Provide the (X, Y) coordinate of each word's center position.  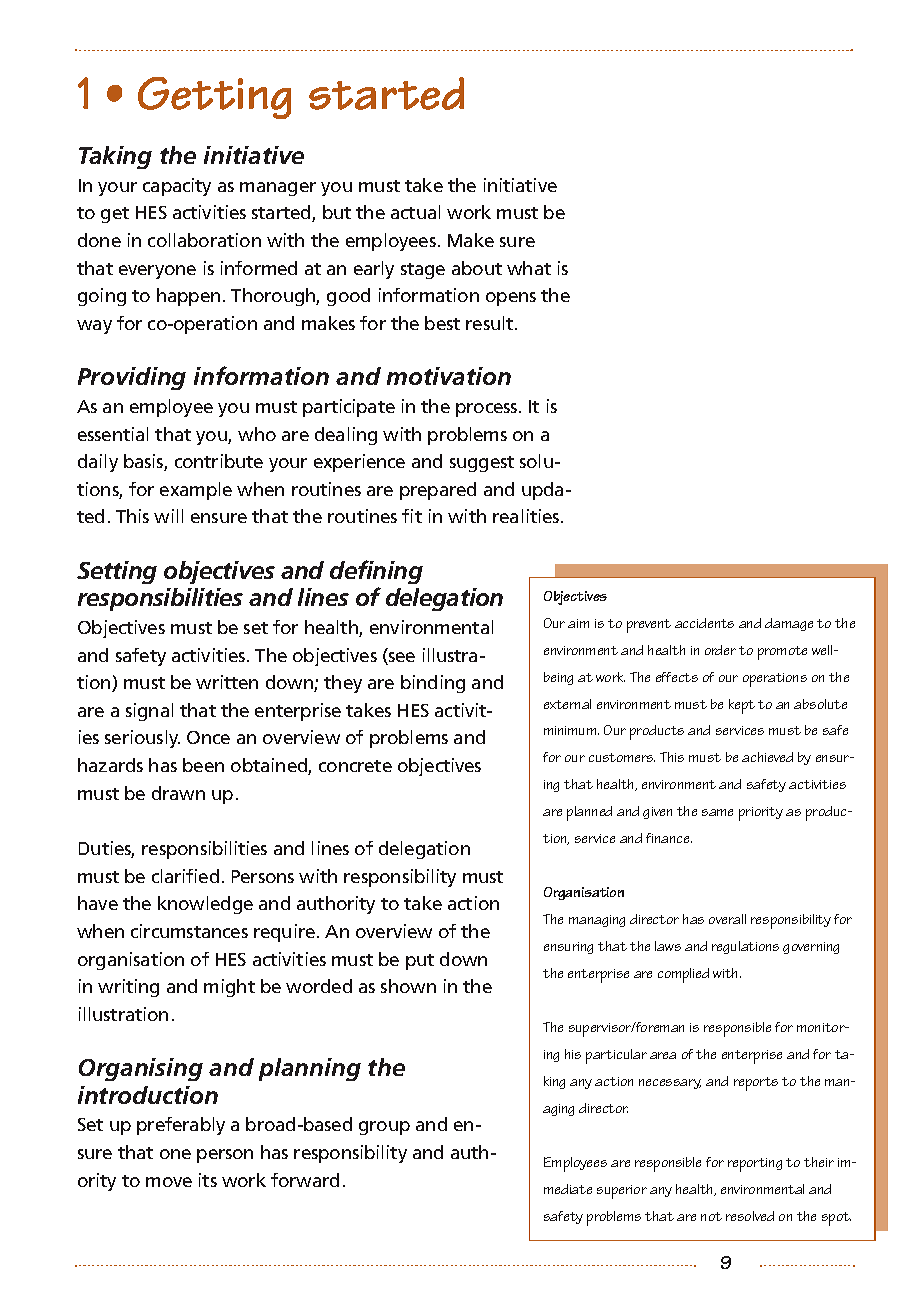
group (384, 1128)
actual (415, 212)
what (529, 268)
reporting (755, 1165)
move (169, 1182)
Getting (214, 98)
